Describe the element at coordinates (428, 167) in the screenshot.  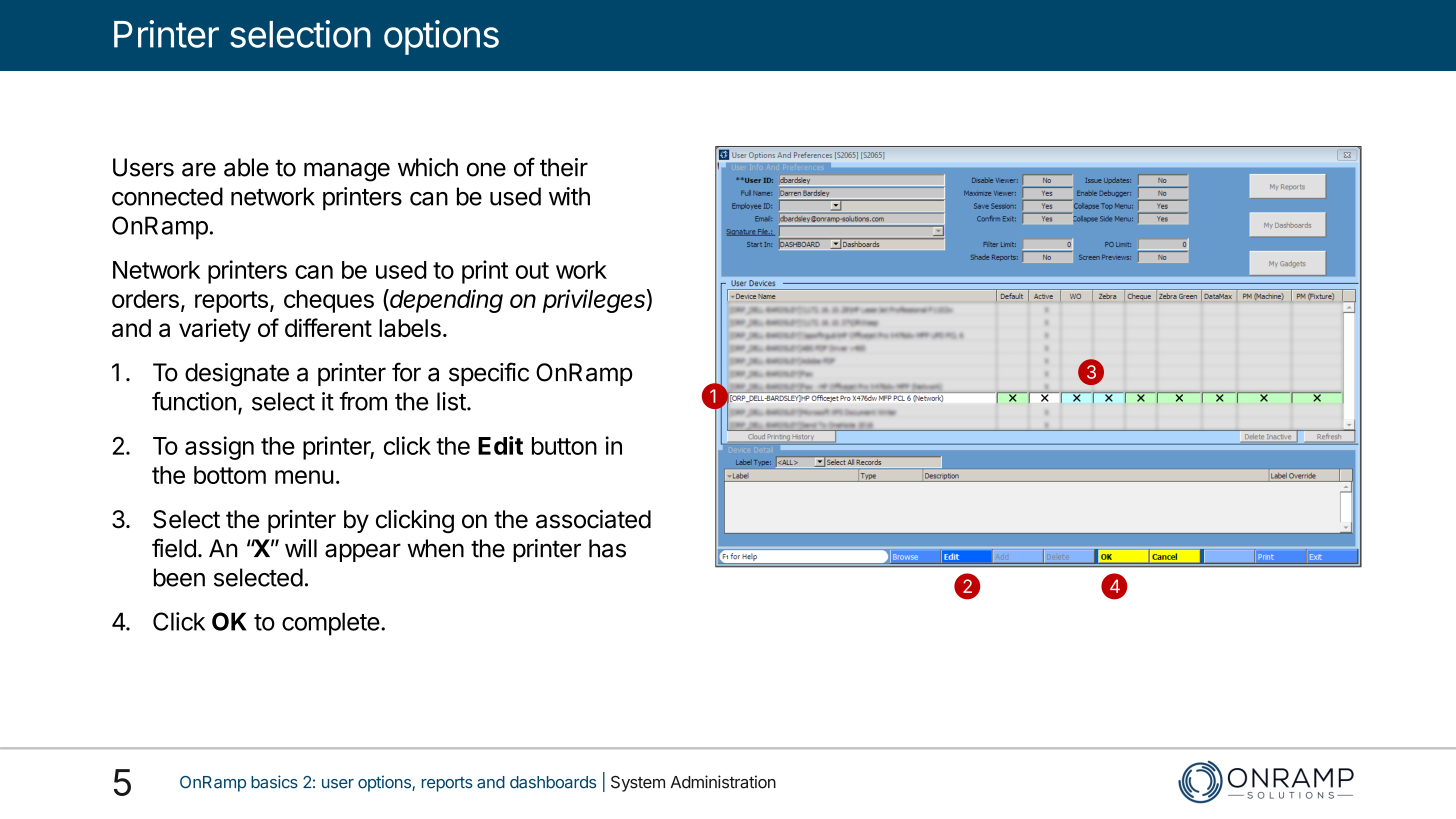
I see `which` at that location.
